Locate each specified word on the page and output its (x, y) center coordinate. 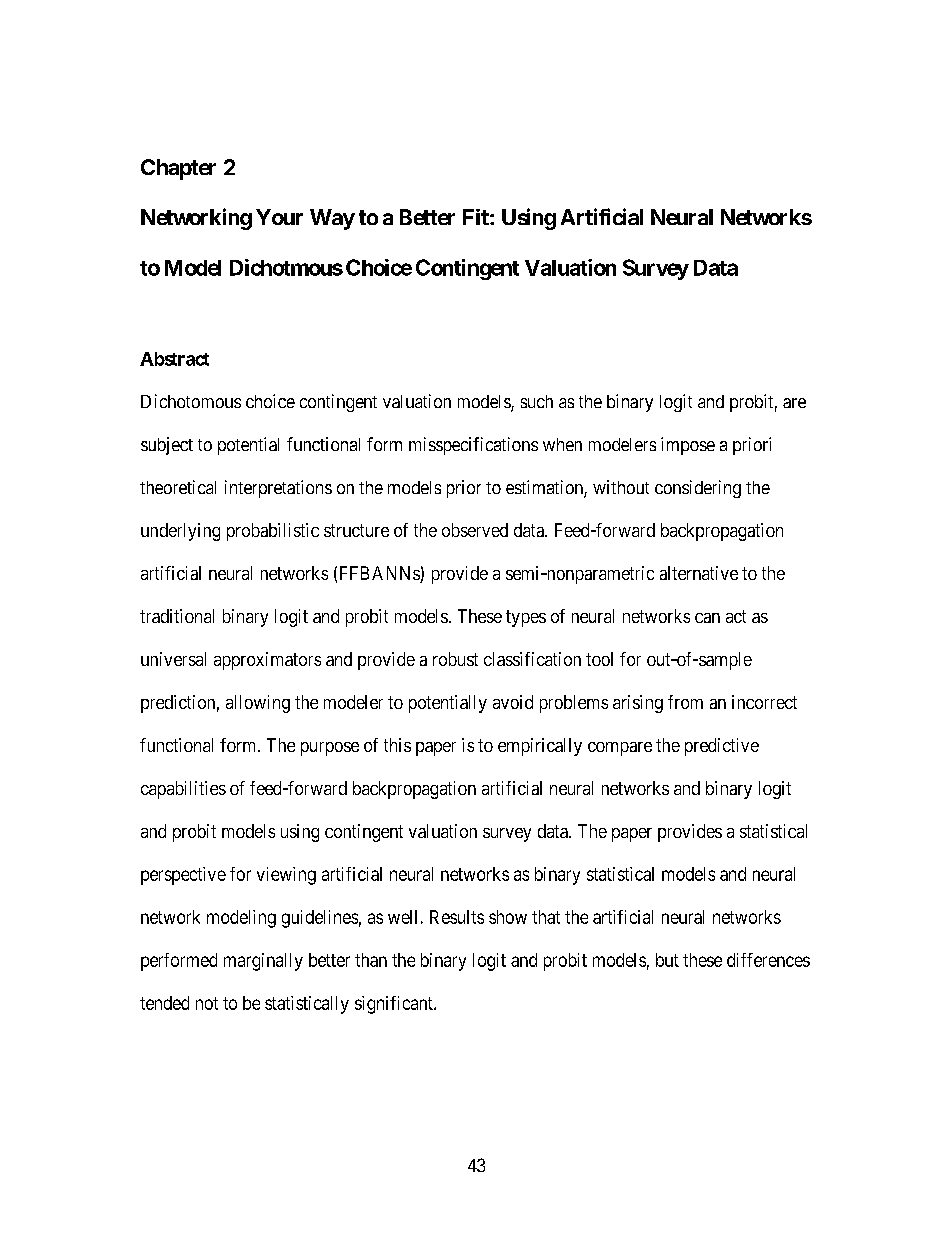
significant (395, 1005)
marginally (263, 962)
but (667, 960)
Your (279, 217)
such (537, 401)
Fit (477, 217)
